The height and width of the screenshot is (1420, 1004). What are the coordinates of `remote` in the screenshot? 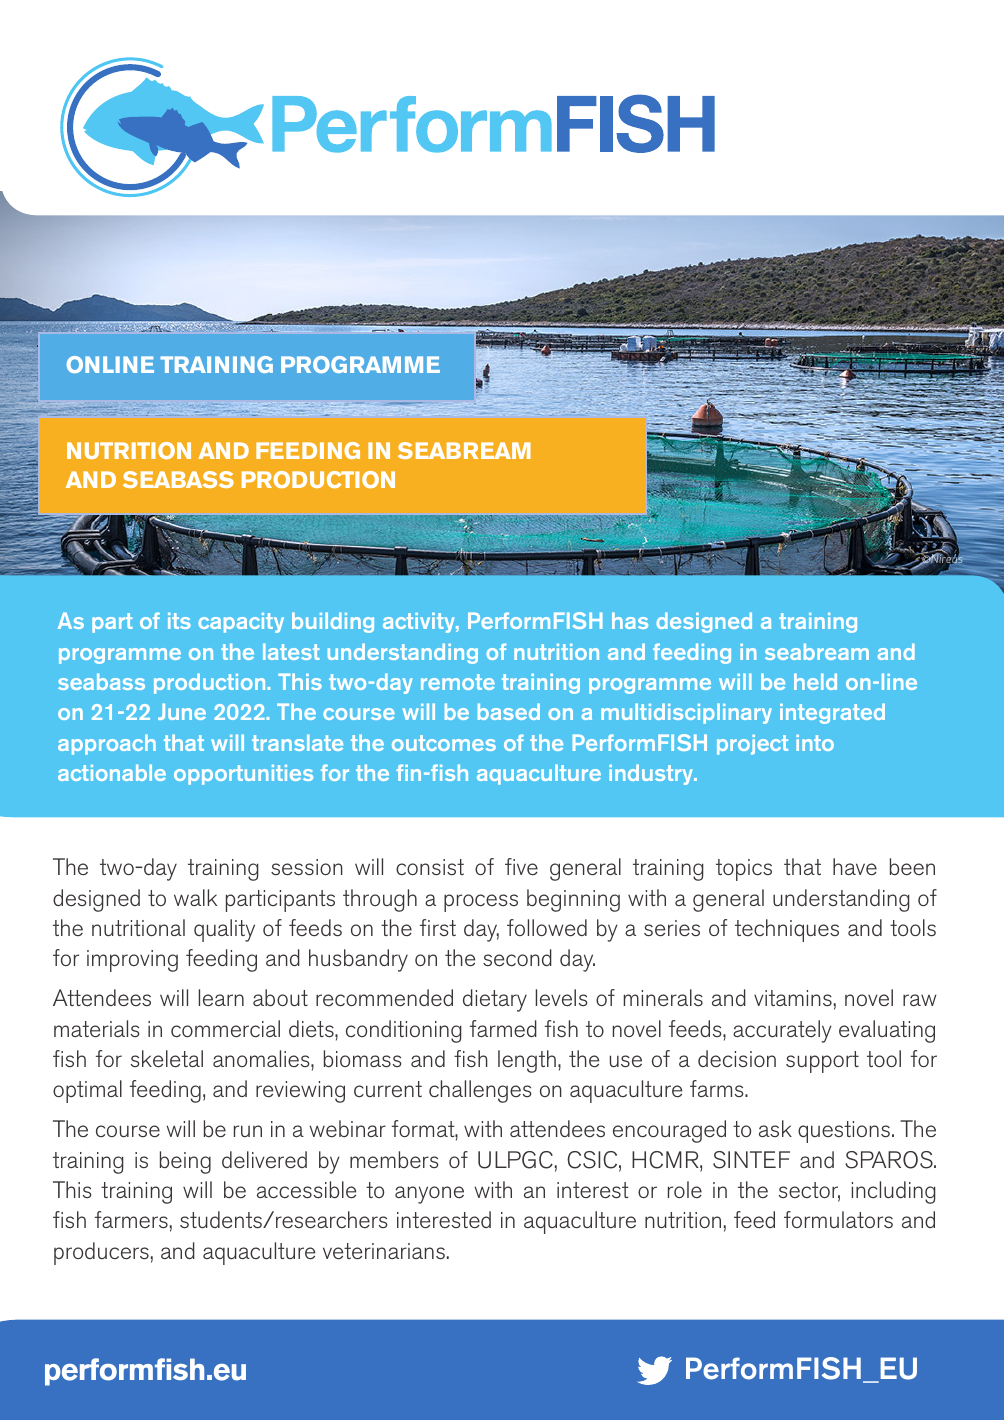 It's located at (458, 682).
